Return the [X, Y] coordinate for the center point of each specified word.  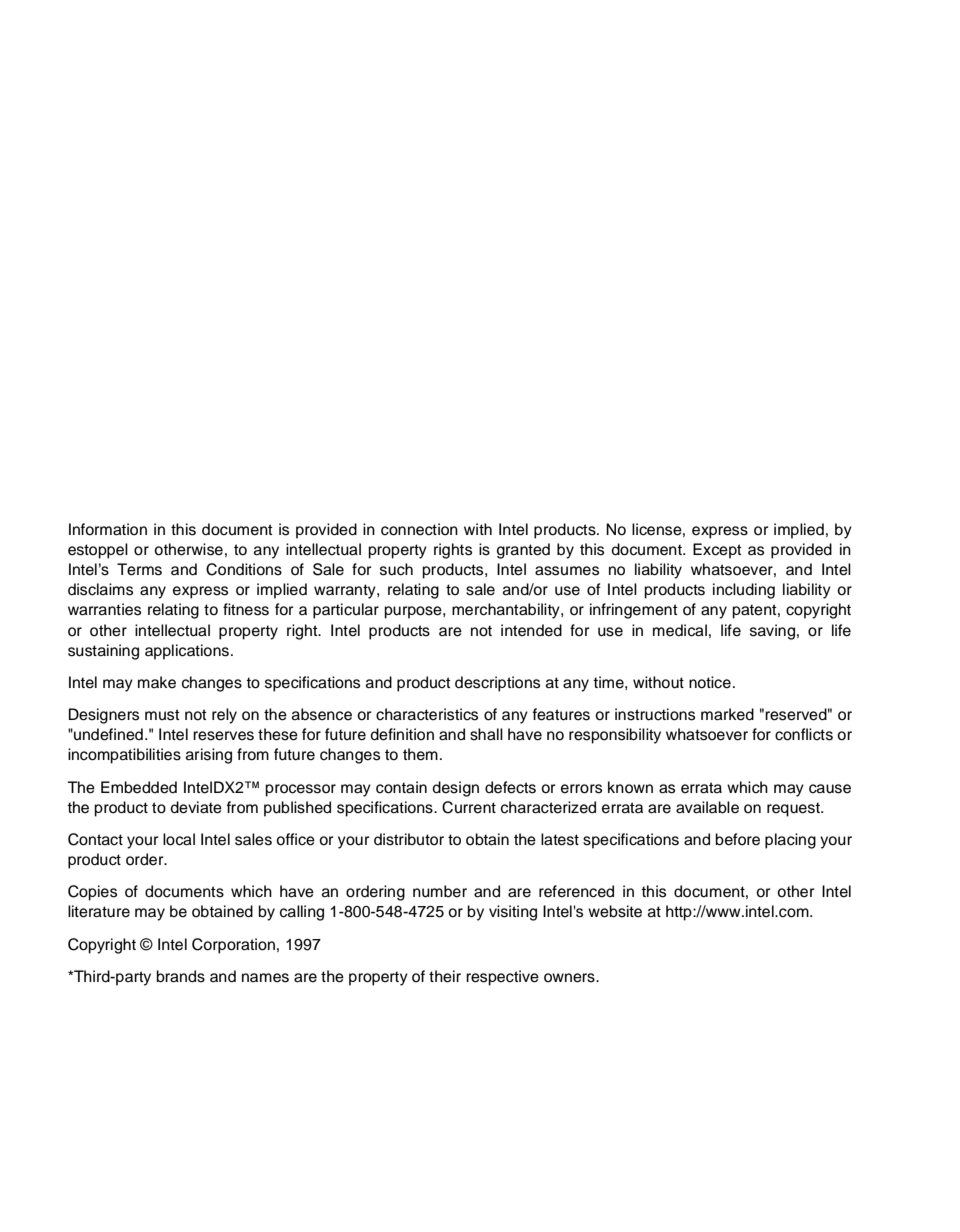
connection [419, 529]
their [445, 976]
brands [180, 976]
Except [717, 551]
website [615, 911]
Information [108, 529]
